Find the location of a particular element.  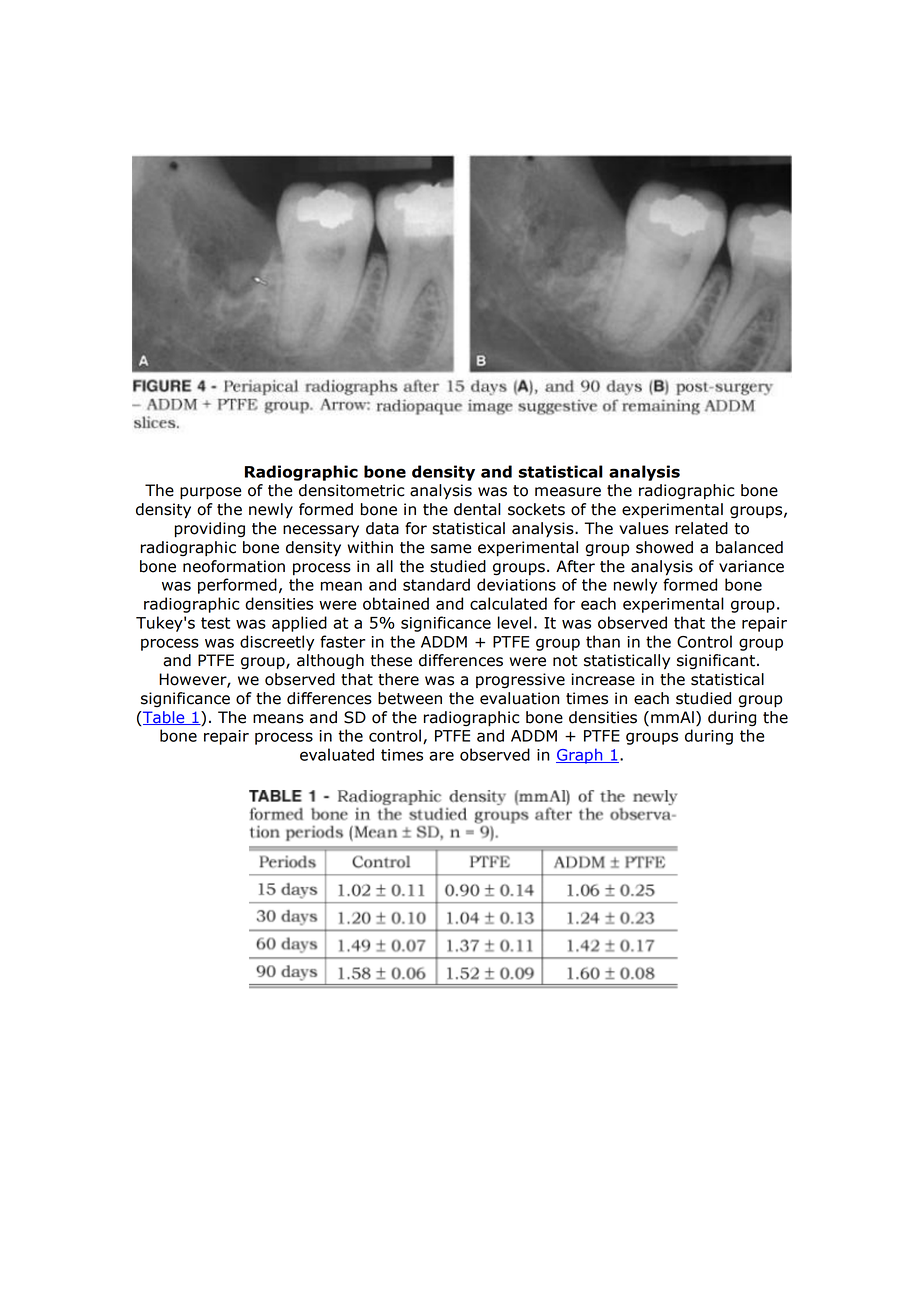

purpose is located at coordinates (210, 493).
